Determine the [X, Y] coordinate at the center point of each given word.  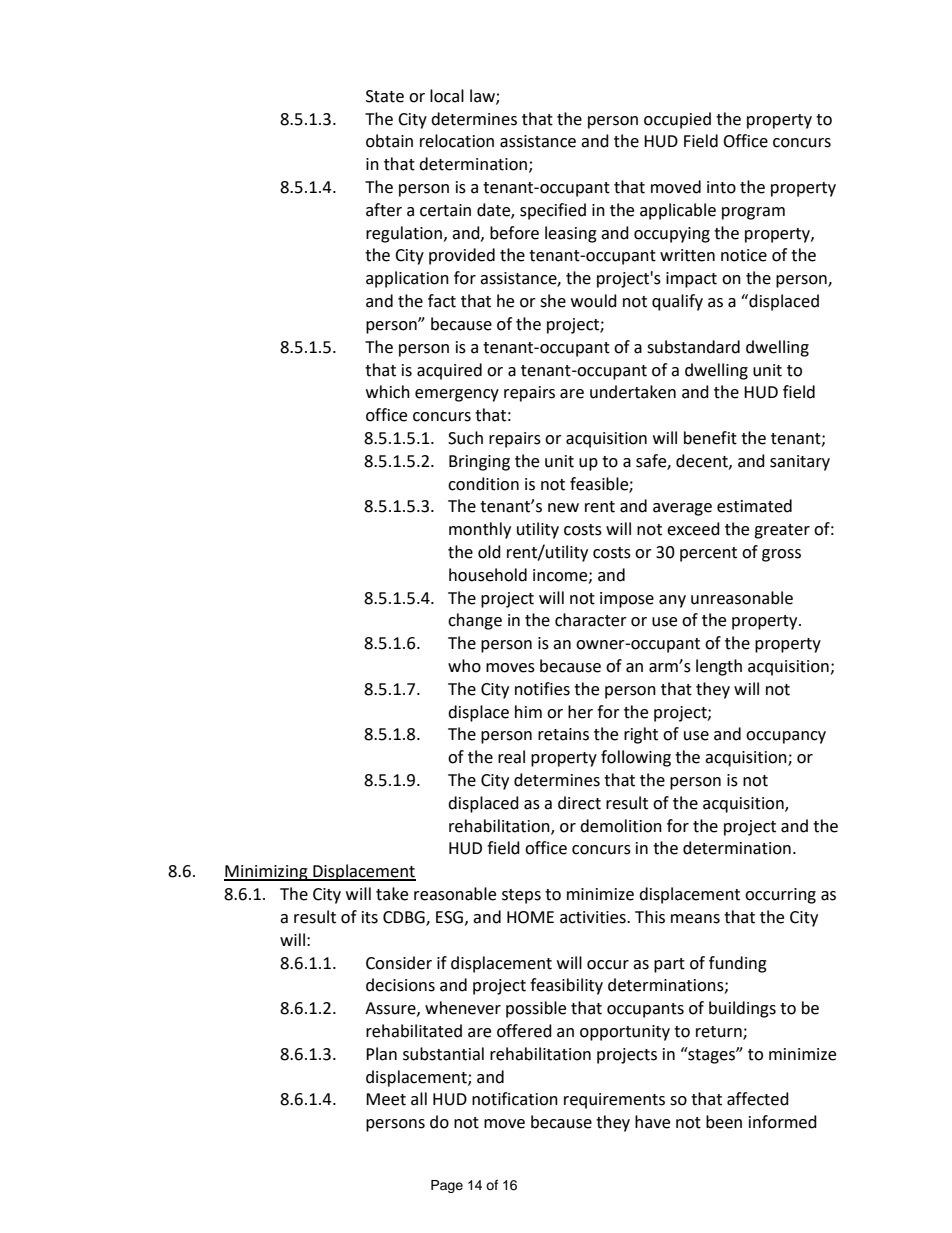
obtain [389, 141]
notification [515, 1099]
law [483, 96]
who [464, 666]
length [719, 667]
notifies [542, 689]
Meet [386, 1099]
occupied [677, 120]
